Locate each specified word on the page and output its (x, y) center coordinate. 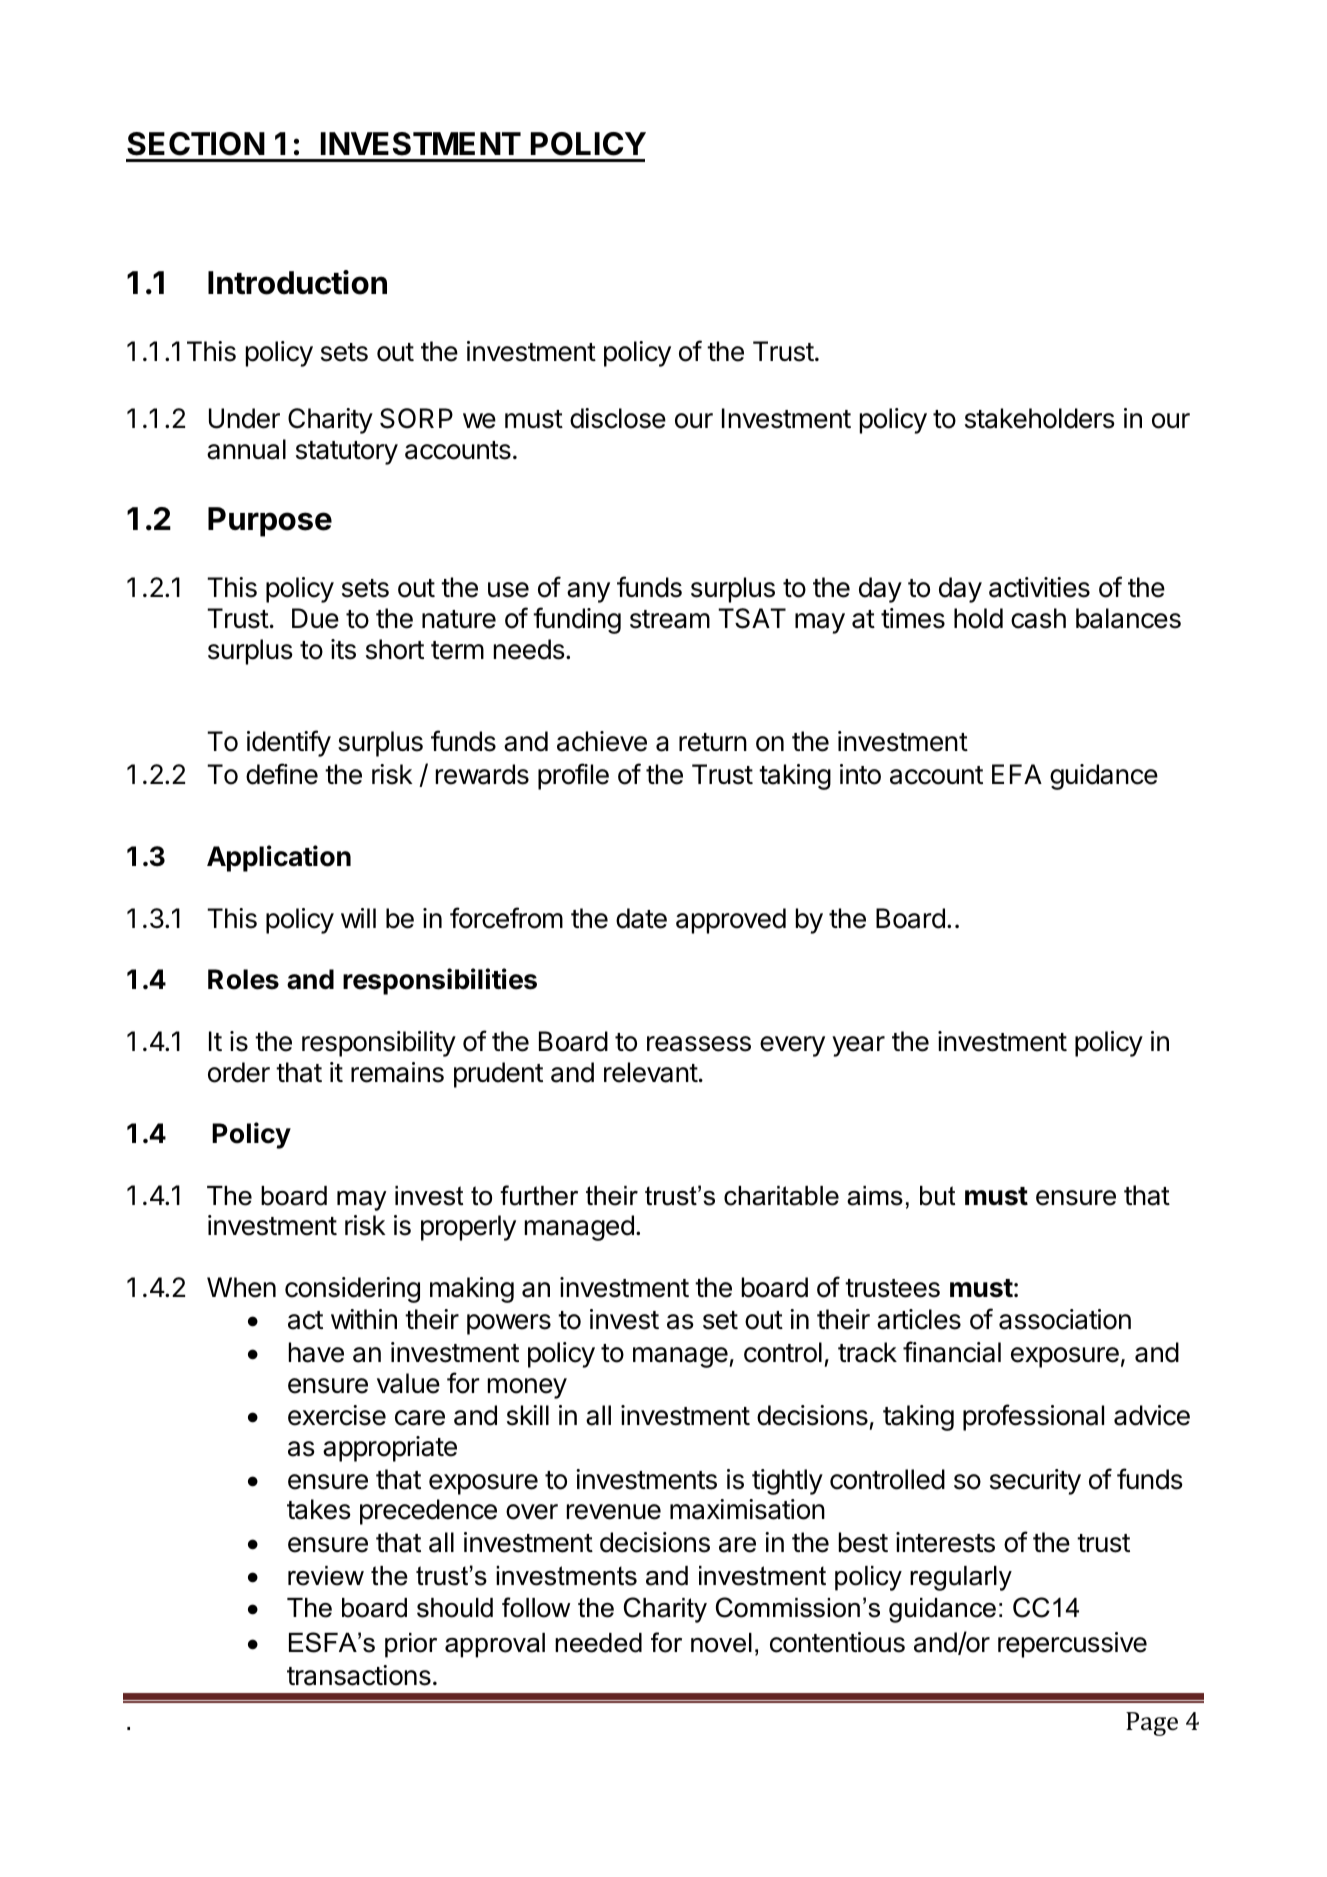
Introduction (297, 282)
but (937, 1196)
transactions (359, 1675)
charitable (781, 1196)
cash (1038, 618)
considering (352, 1290)
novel (721, 1643)
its (343, 649)
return (713, 742)
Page (1152, 1724)
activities (1039, 587)
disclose (618, 418)
